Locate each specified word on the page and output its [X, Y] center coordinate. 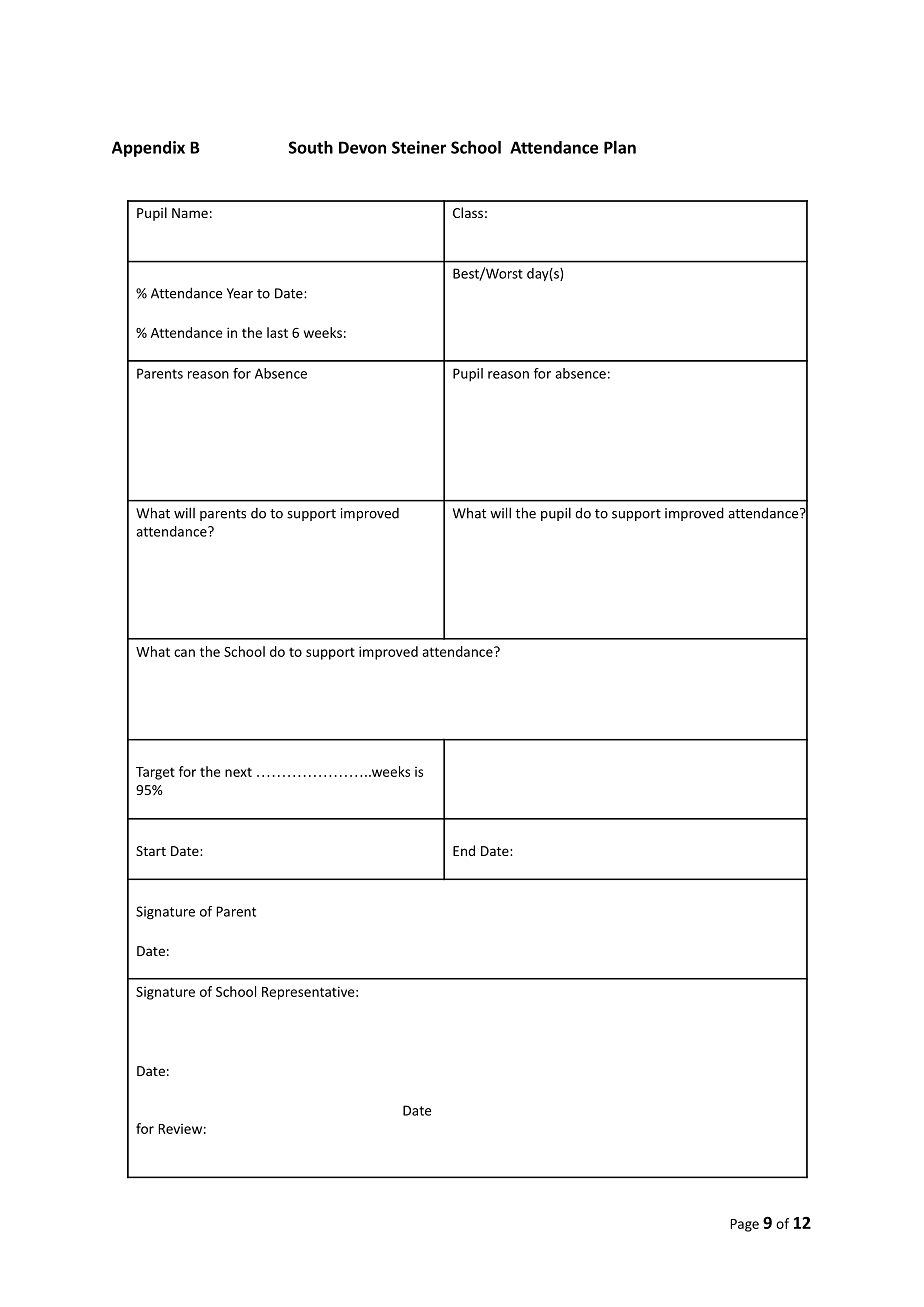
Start [151, 851]
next [238, 772]
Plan [620, 147]
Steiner [419, 147]
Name [190, 213]
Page [744, 1225]
